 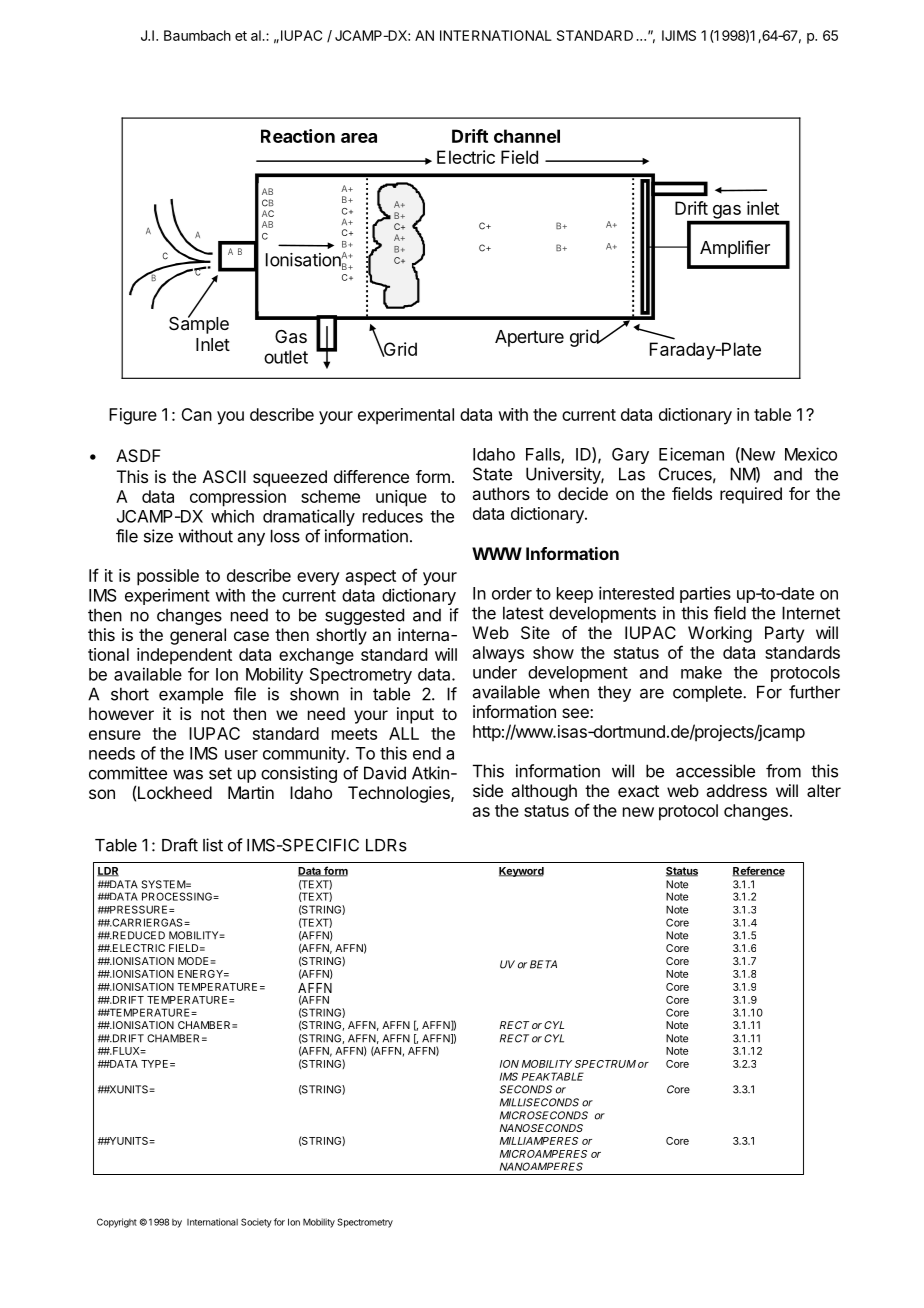 I want to click on Working, so click(x=720, y=634).
